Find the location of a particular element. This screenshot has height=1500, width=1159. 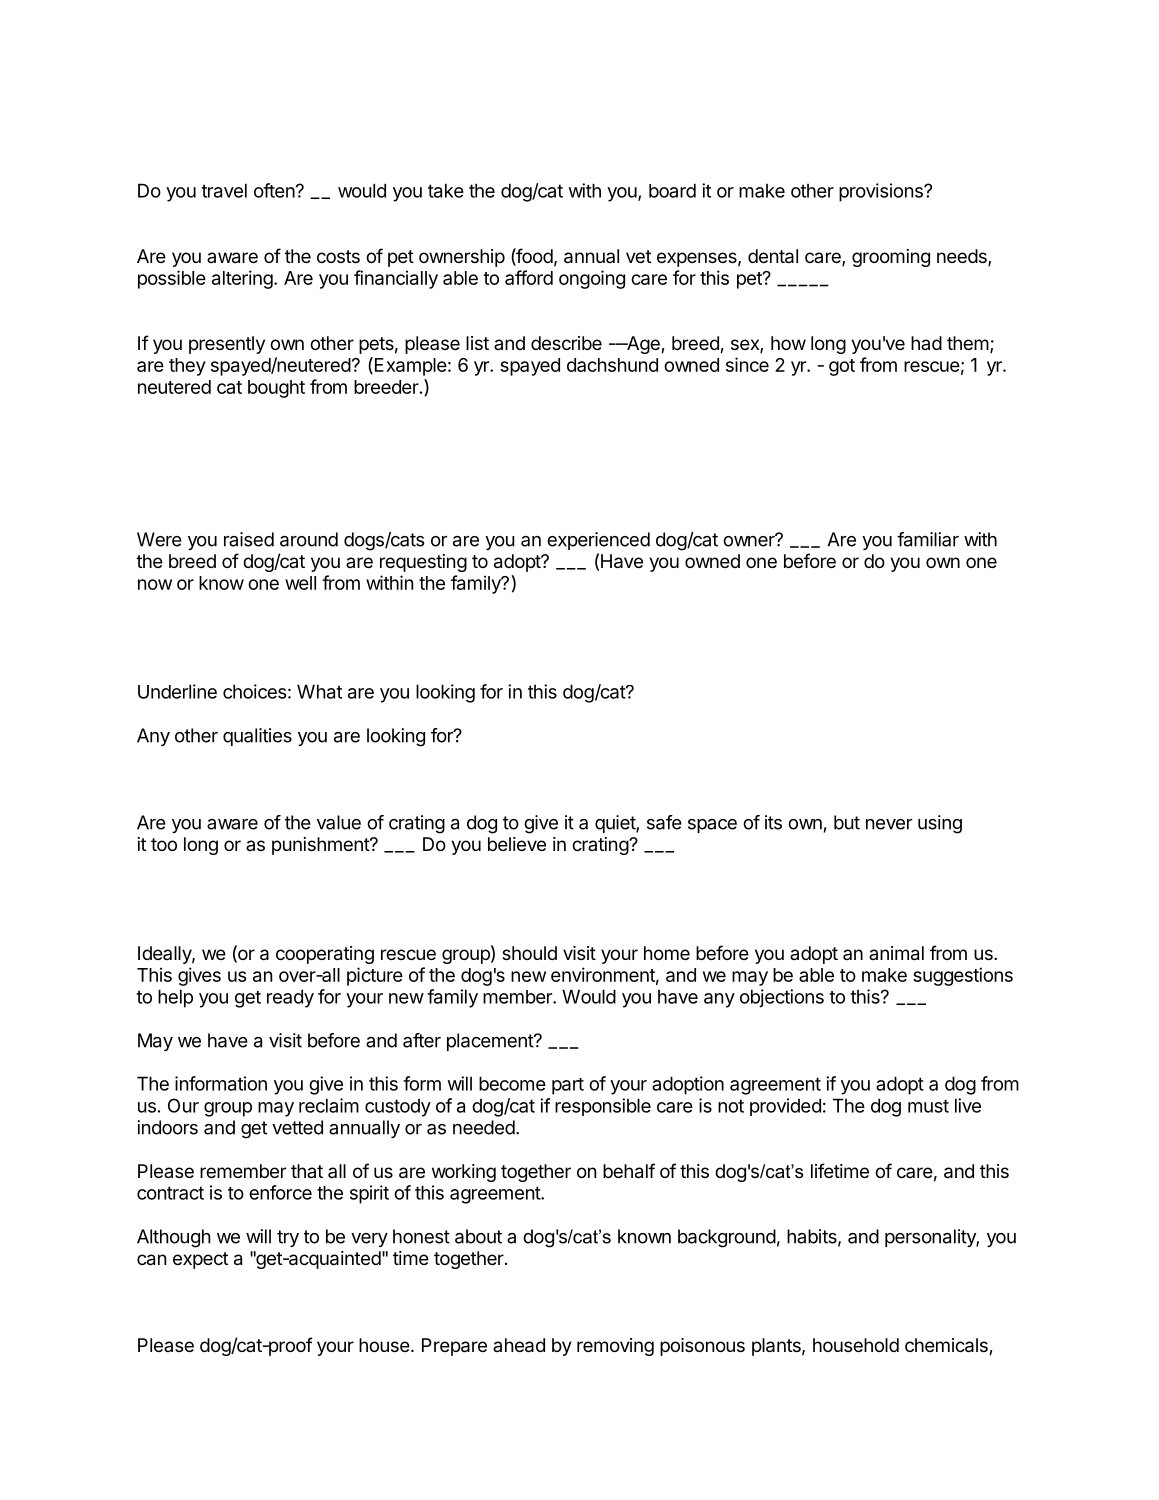

experienced is located at coordinates (598, 541).
